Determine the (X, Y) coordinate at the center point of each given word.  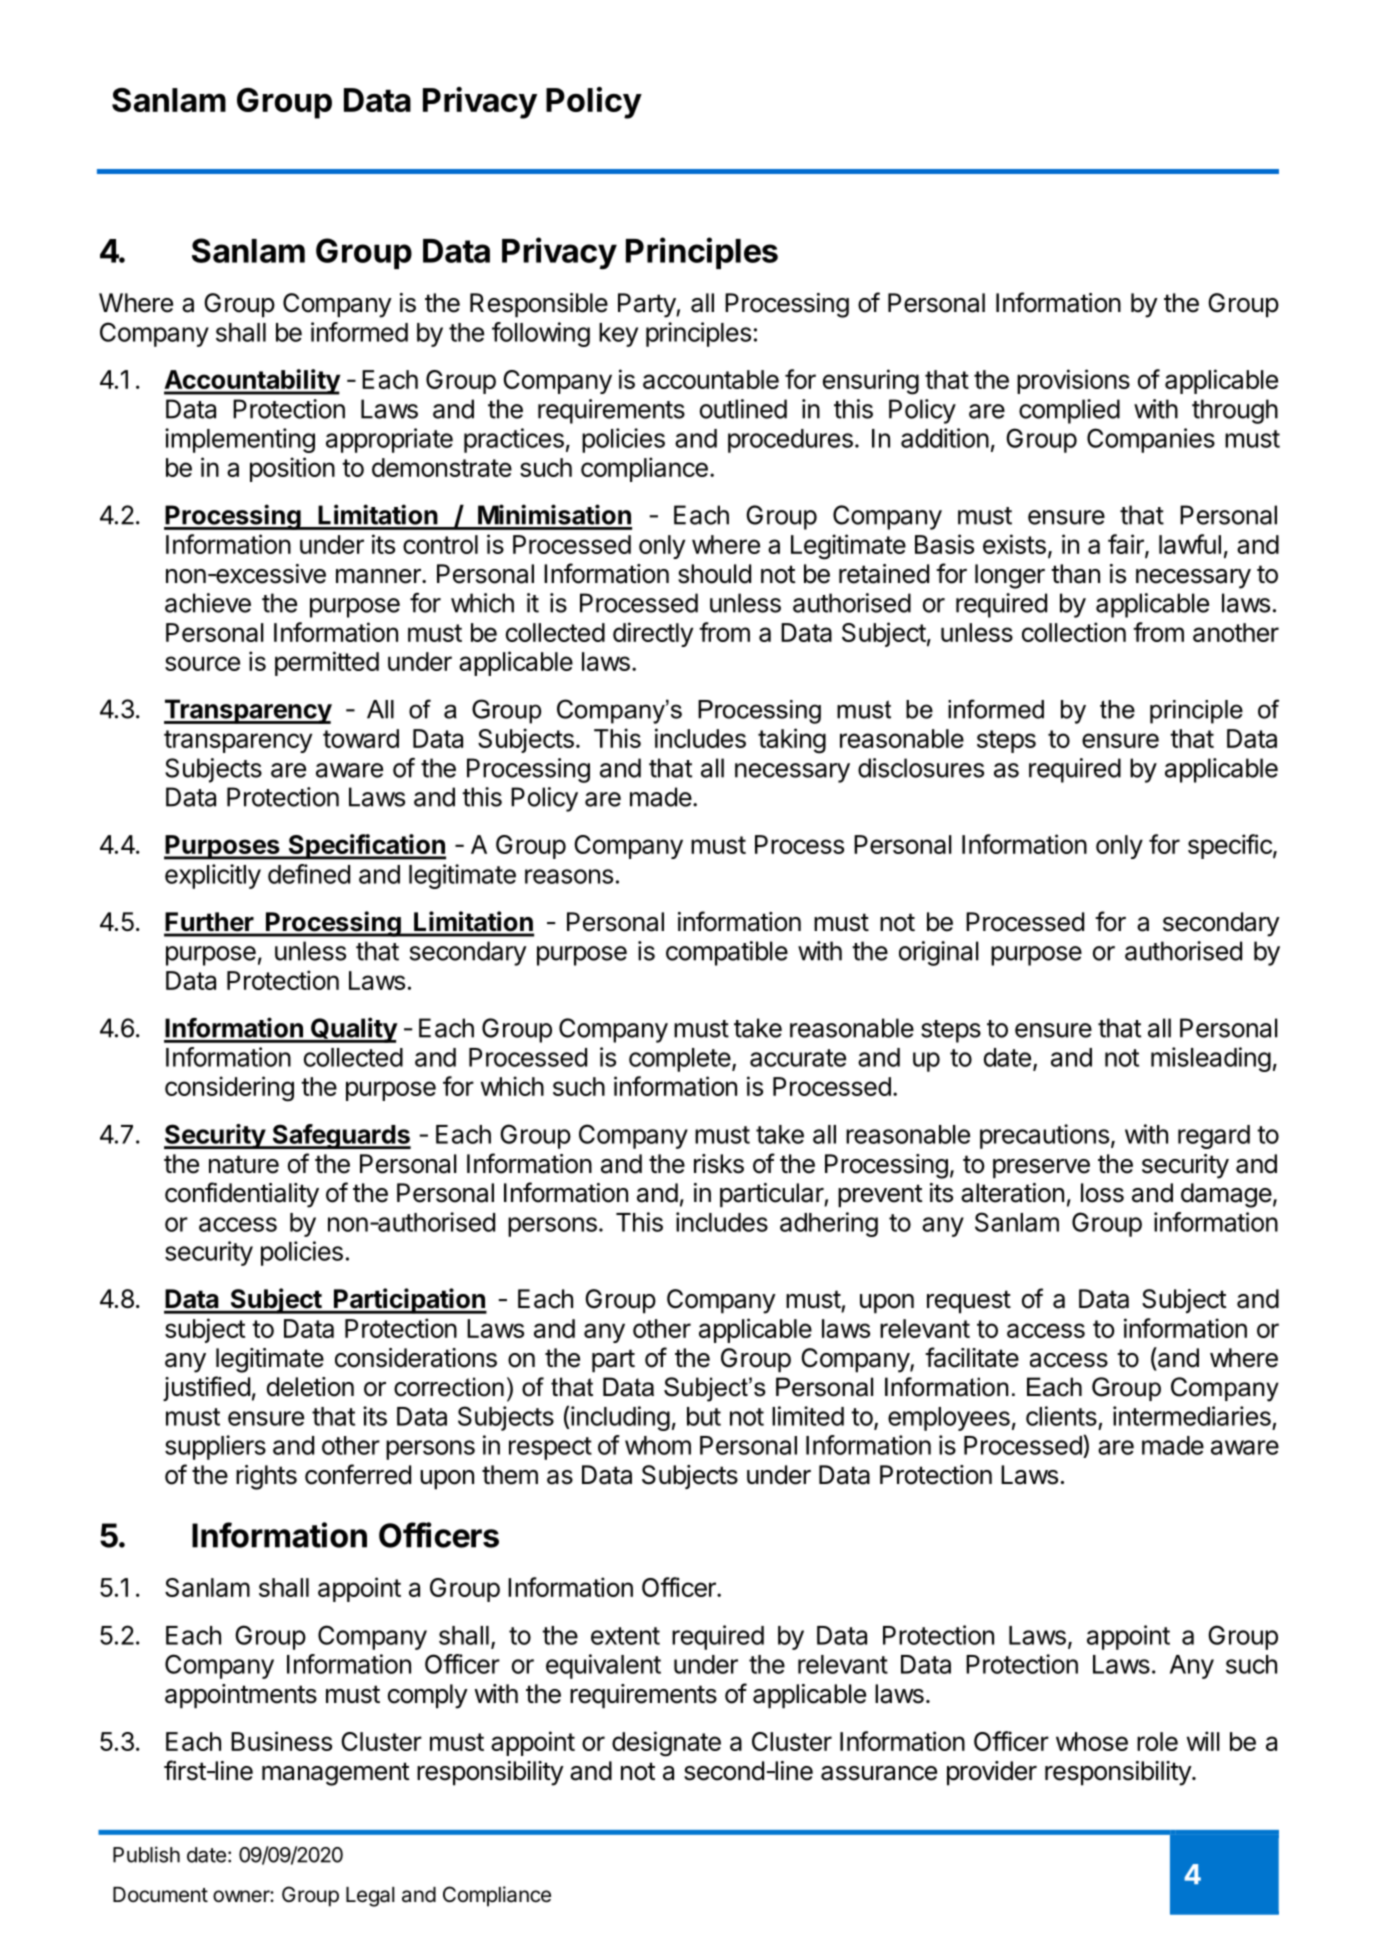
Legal (370, 1897)
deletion (310, 1387)
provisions (1073, 381)
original (939, 953)
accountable (711, 379)
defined (309, 874)
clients (1061, 1416)
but (704, 1416)
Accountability (252, 382)
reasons (569, 876)
